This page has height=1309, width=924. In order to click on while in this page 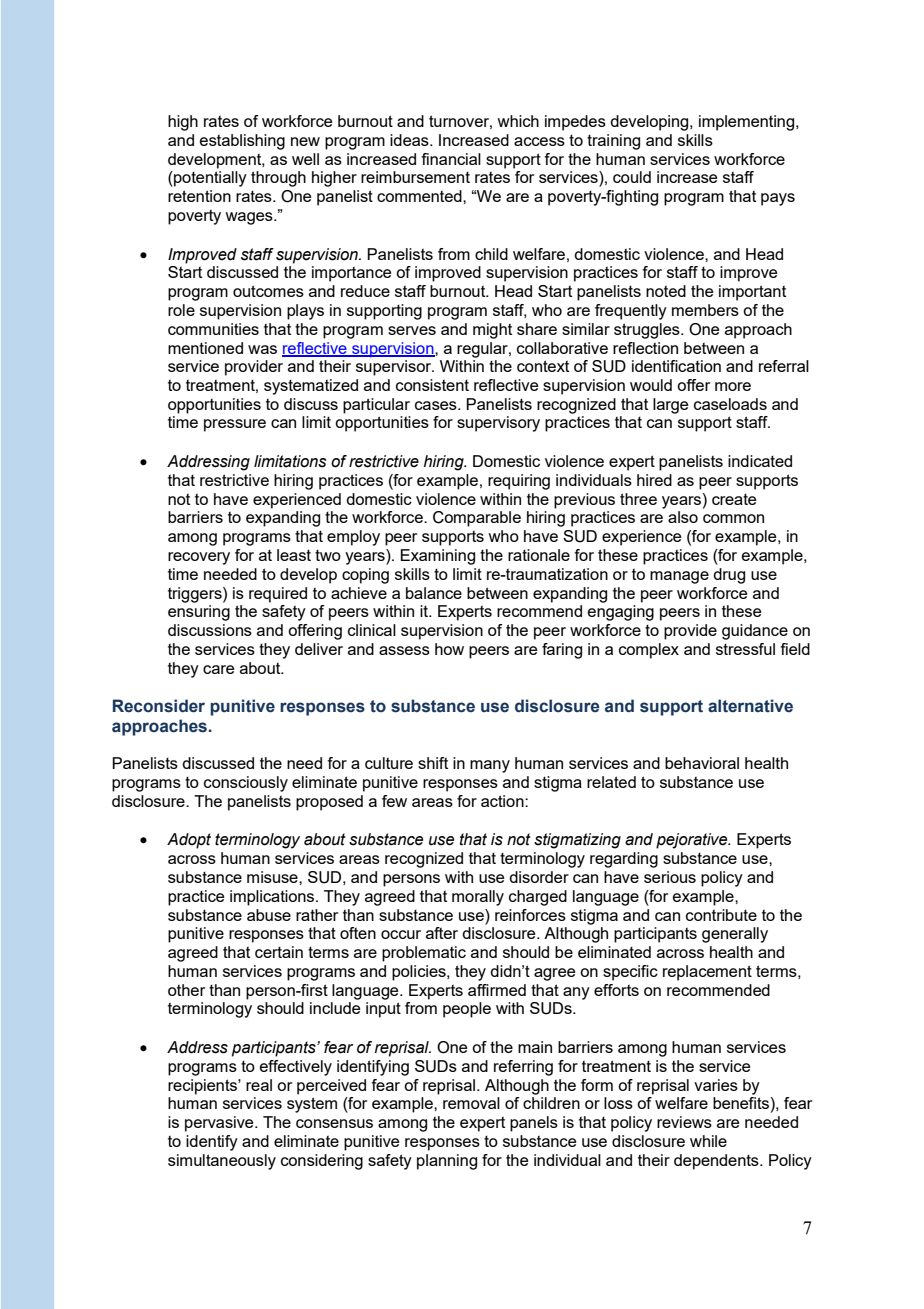, I will do `click(708, 1141)`.
